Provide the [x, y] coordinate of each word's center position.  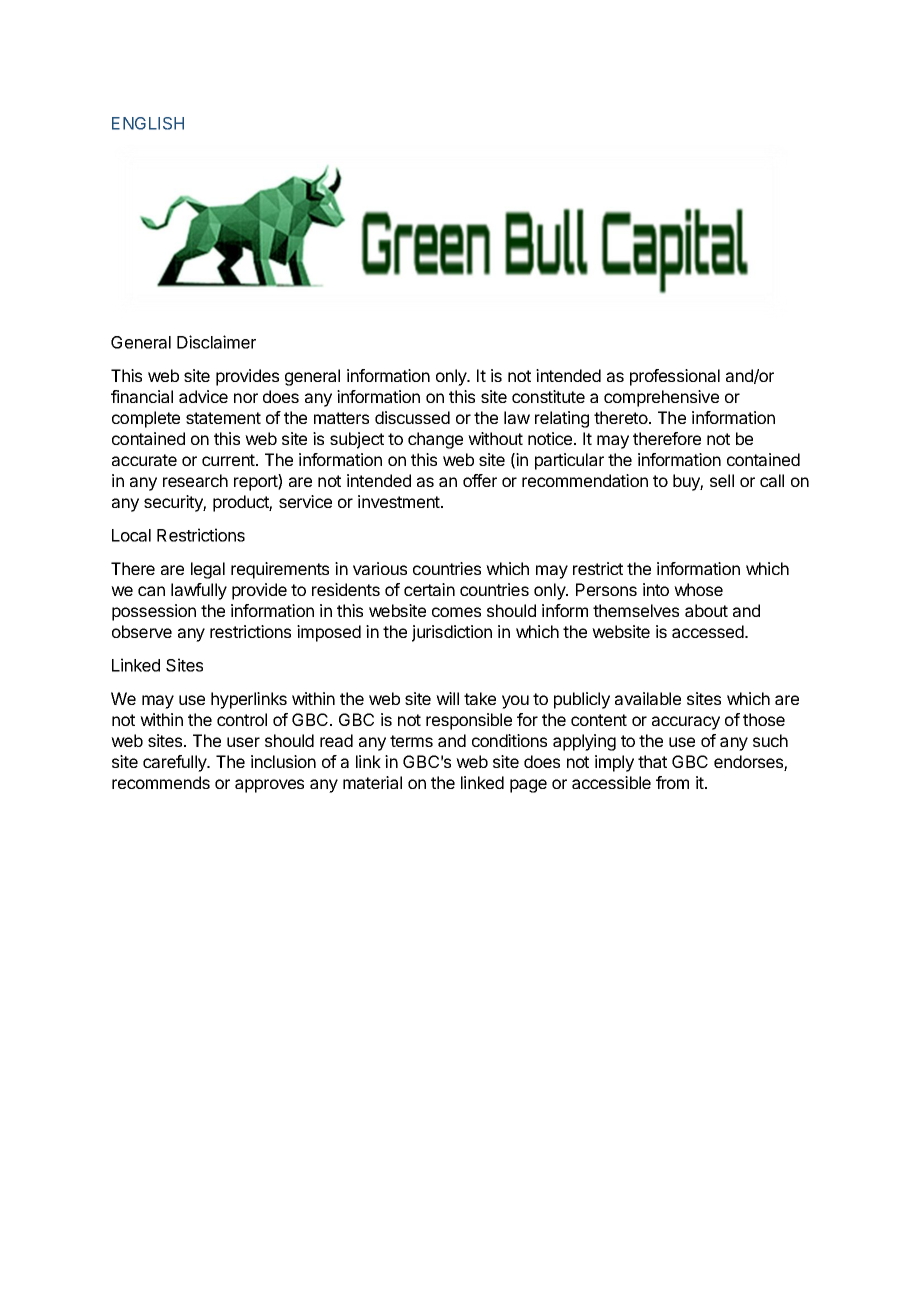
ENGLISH [148, 123]
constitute [548, 396]
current [229, 460]
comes [456, 612]
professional [675, 377]
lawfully [199, 591]
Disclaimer [216, 342]
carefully [176, 763]
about [706, 610]
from [672, 782]
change [435, 440]
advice [203, 396]
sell [722, 480]
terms [411, 741]
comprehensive [661, 398]
